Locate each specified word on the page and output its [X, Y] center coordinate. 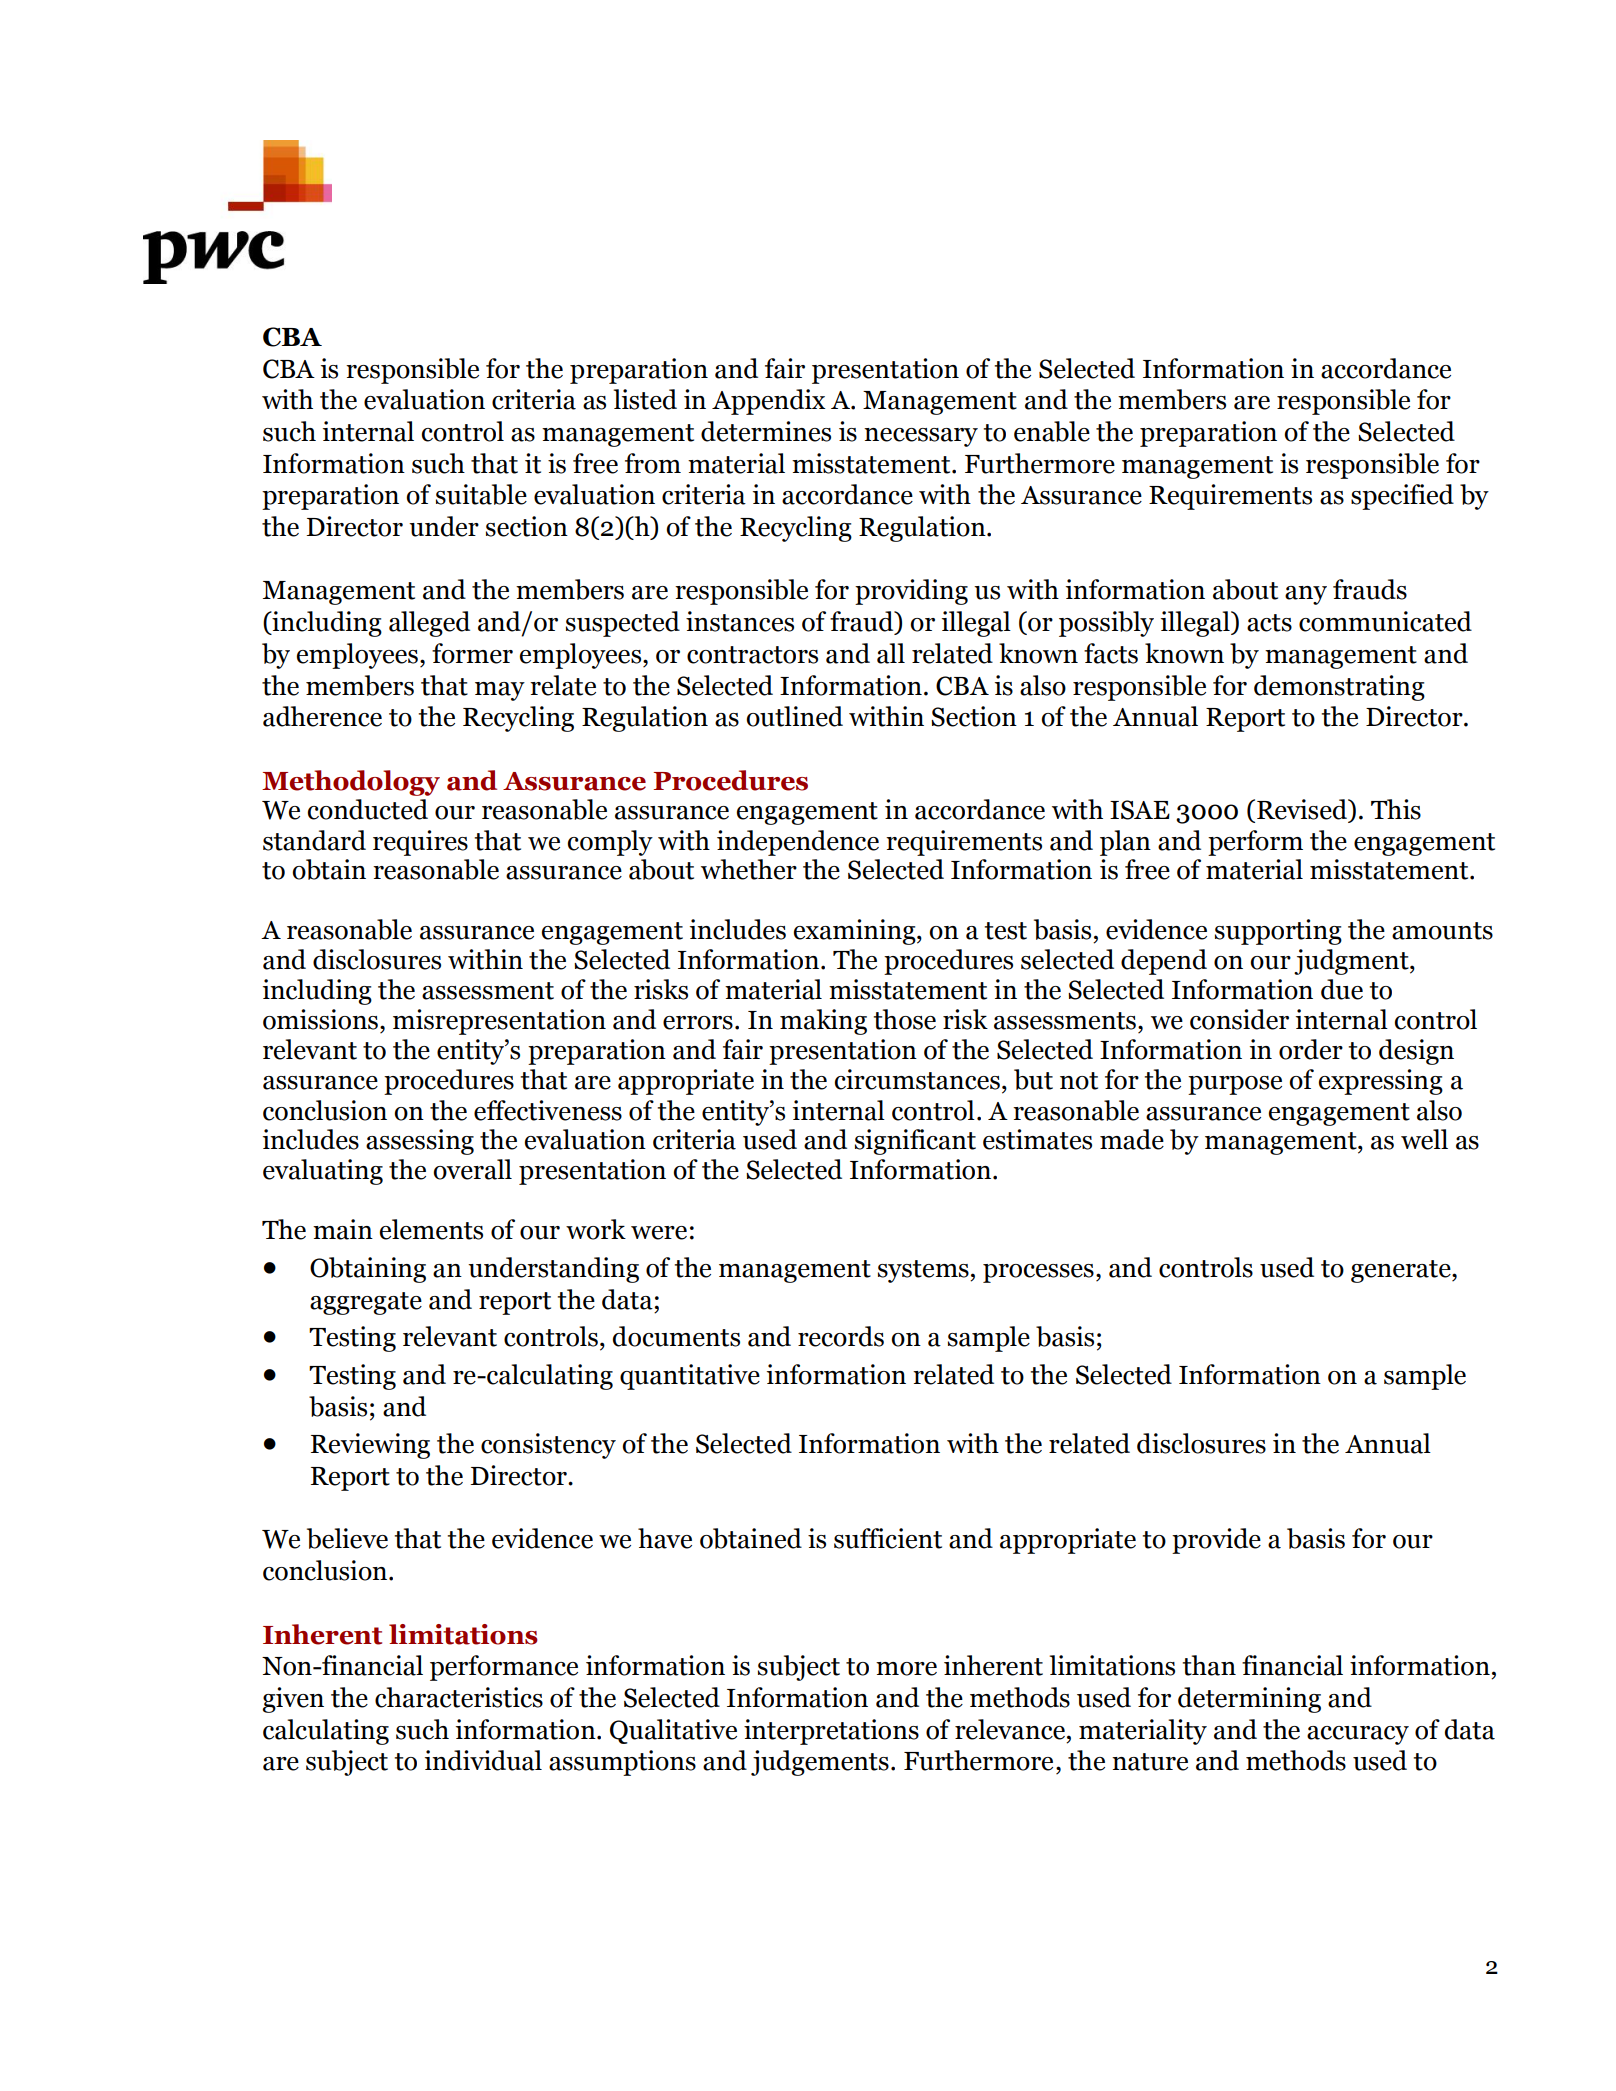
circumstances [917, 1079]
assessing [420, 1142]
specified [1402, 497]
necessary [921, 437]
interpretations [831, 1732]
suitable [481, 494]
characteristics [459, 1697]
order [1311, 1049]
